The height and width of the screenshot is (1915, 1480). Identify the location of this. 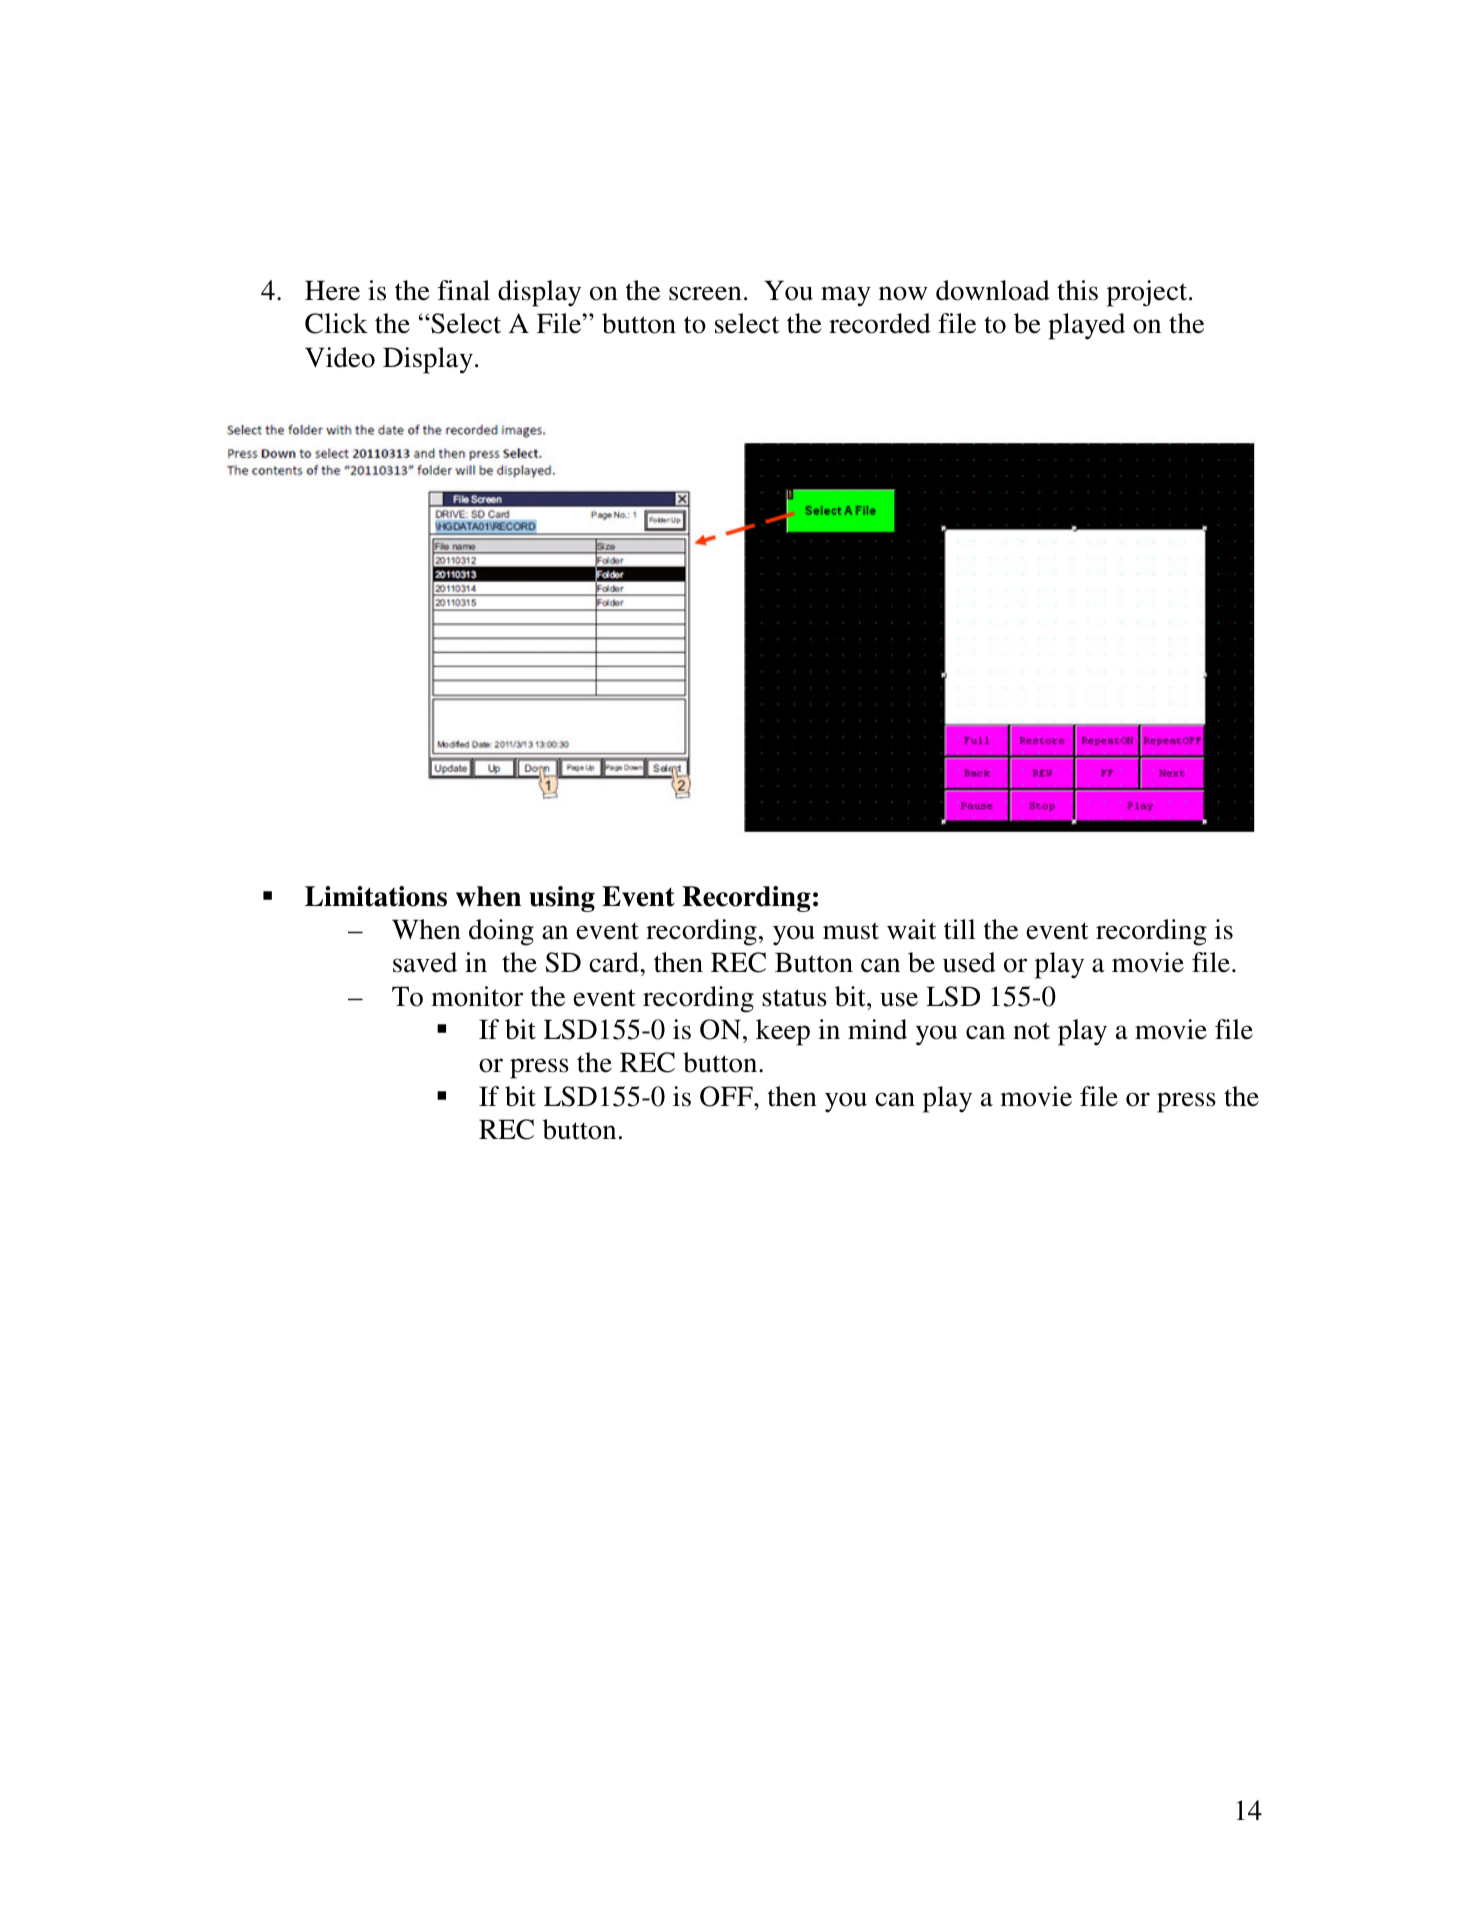
(1077, 290).
